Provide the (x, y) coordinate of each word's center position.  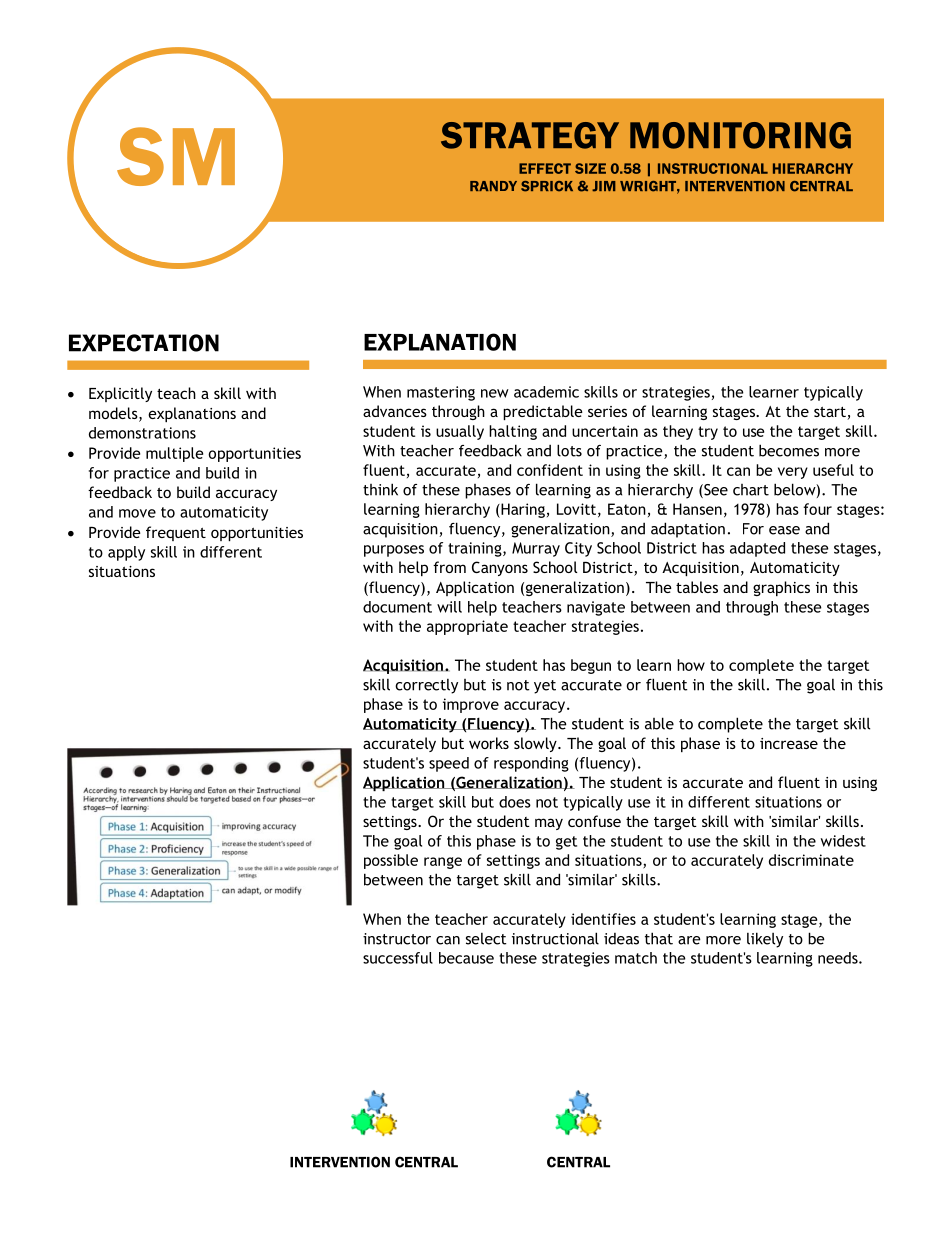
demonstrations (142, 433)
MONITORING (740, 135)
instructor (397, 939)
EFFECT (545, 168)
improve (471, 705)
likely (765, 940)
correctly (426, 686)
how (691, 665)
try (708, 433)
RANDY (493, 186)
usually (460, 432)
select (486, 939)
